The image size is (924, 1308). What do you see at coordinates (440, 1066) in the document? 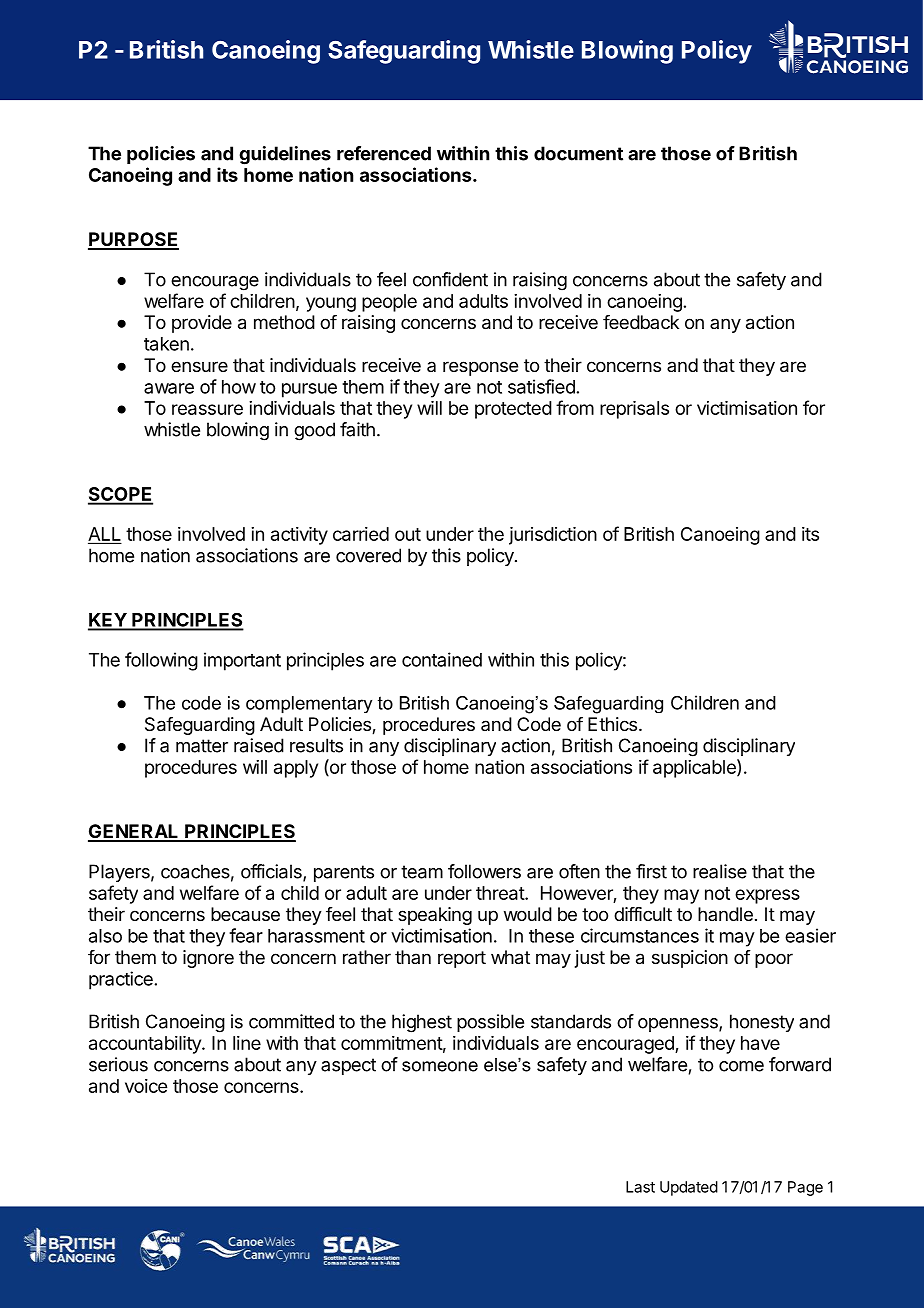
I see `someone` at bounding box center [440, 1066].
